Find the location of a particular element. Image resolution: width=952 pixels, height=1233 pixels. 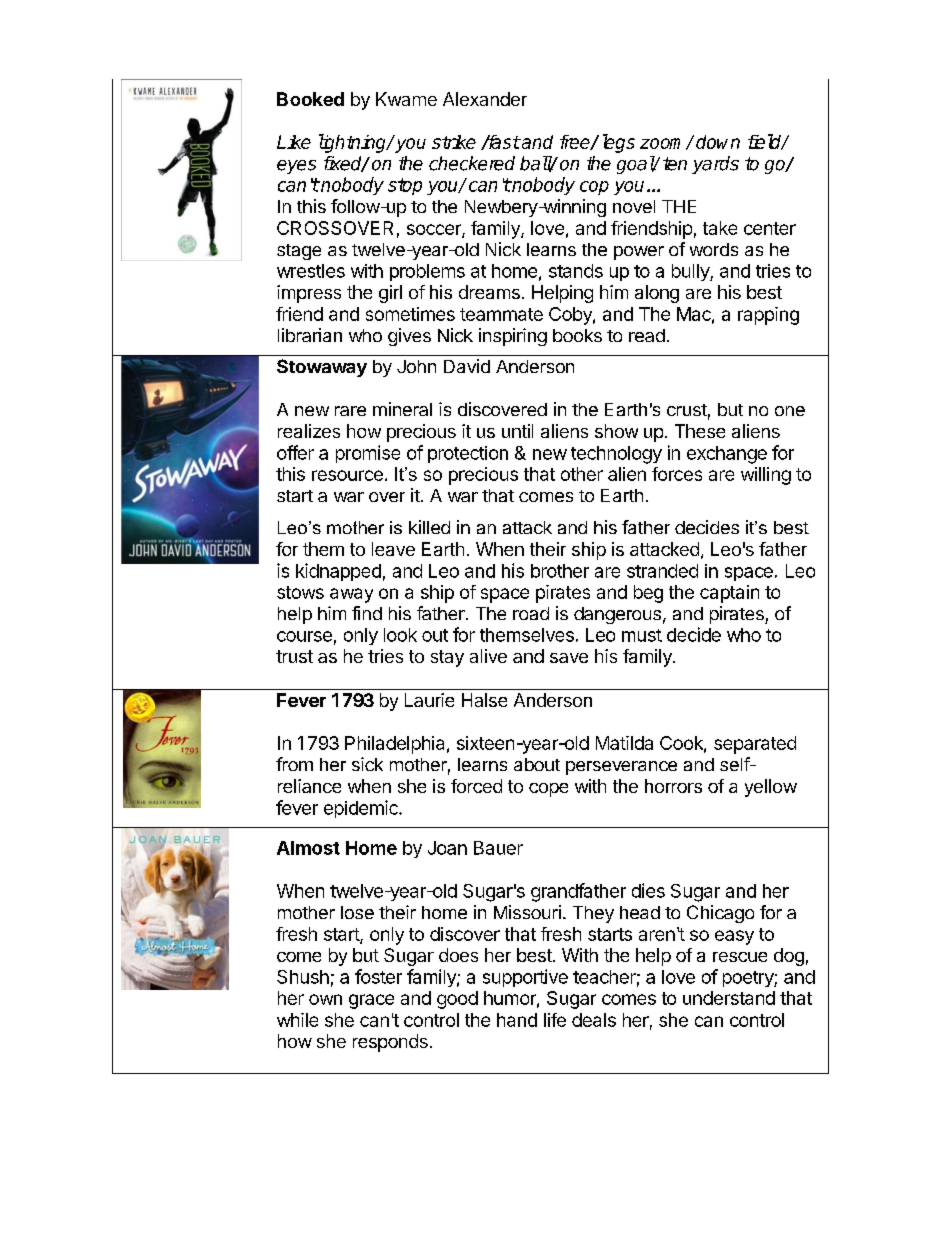

inspiring is located at coordinates (513, 337).
